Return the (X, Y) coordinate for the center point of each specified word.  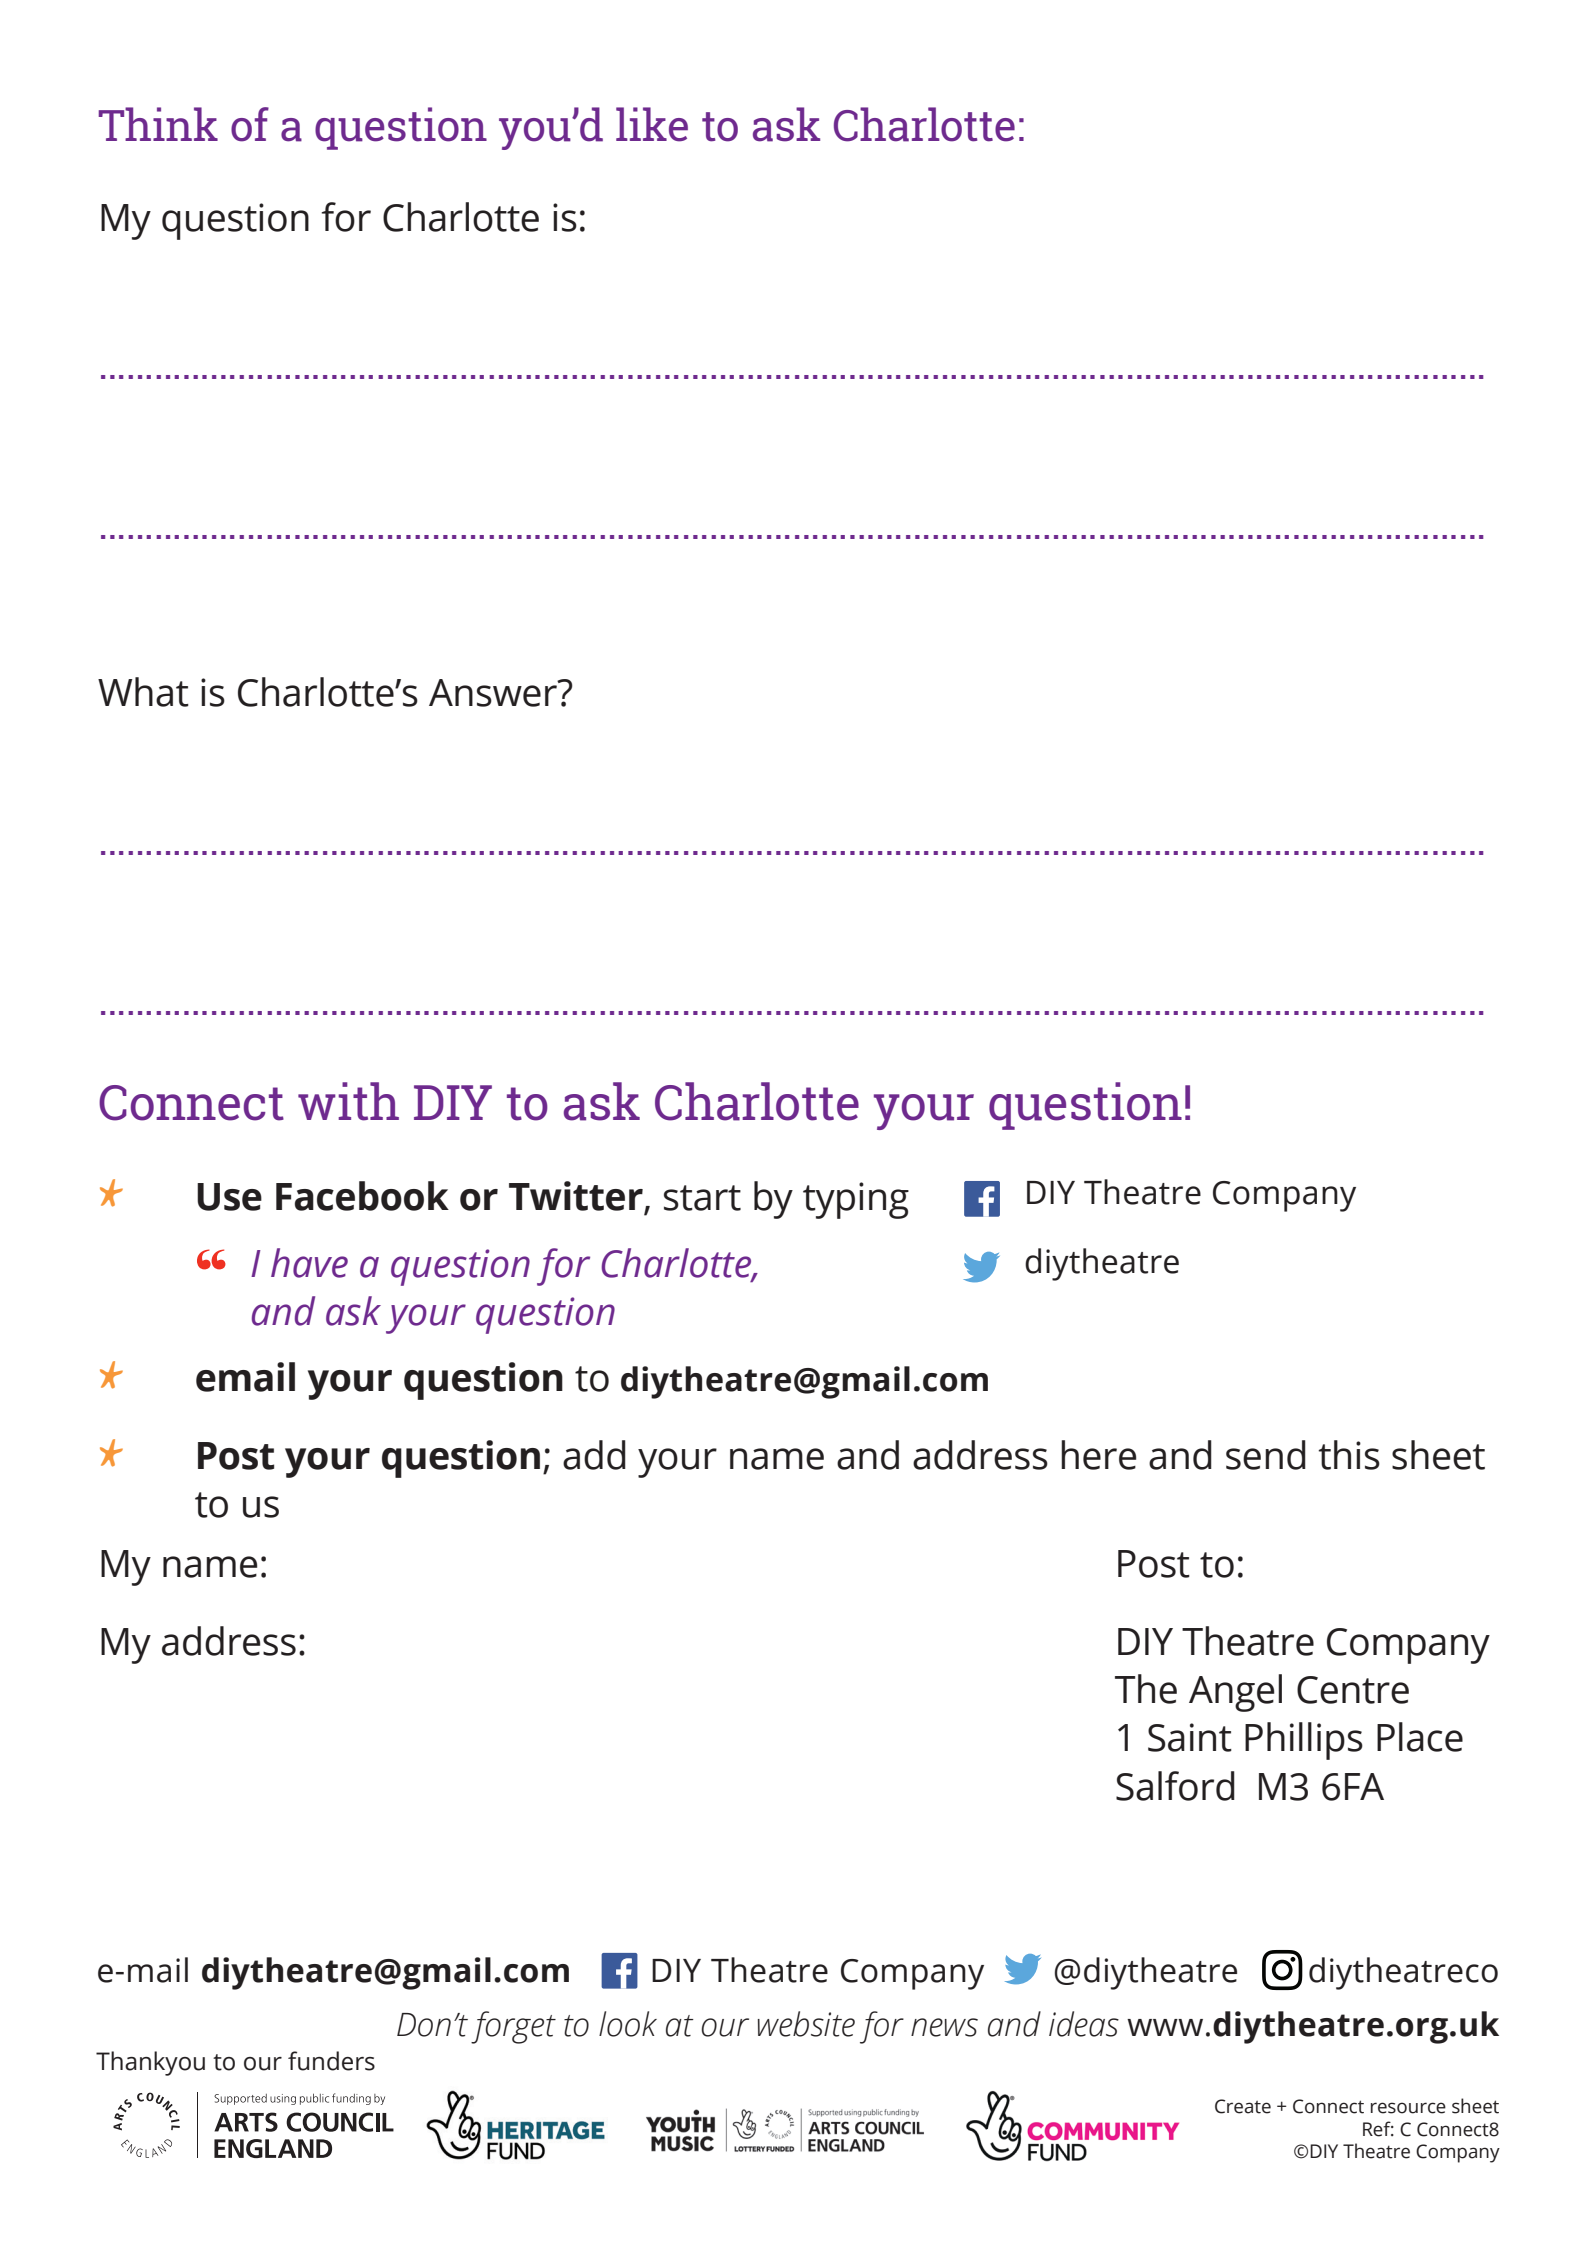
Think (158, 124)
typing (856, 1200)
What (143, 692)
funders (331, 2061)
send (1266, 1455)
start (702, 1198)
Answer (494, 693)
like (652, 124)
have (309, 1263)
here (1098, 1455)
